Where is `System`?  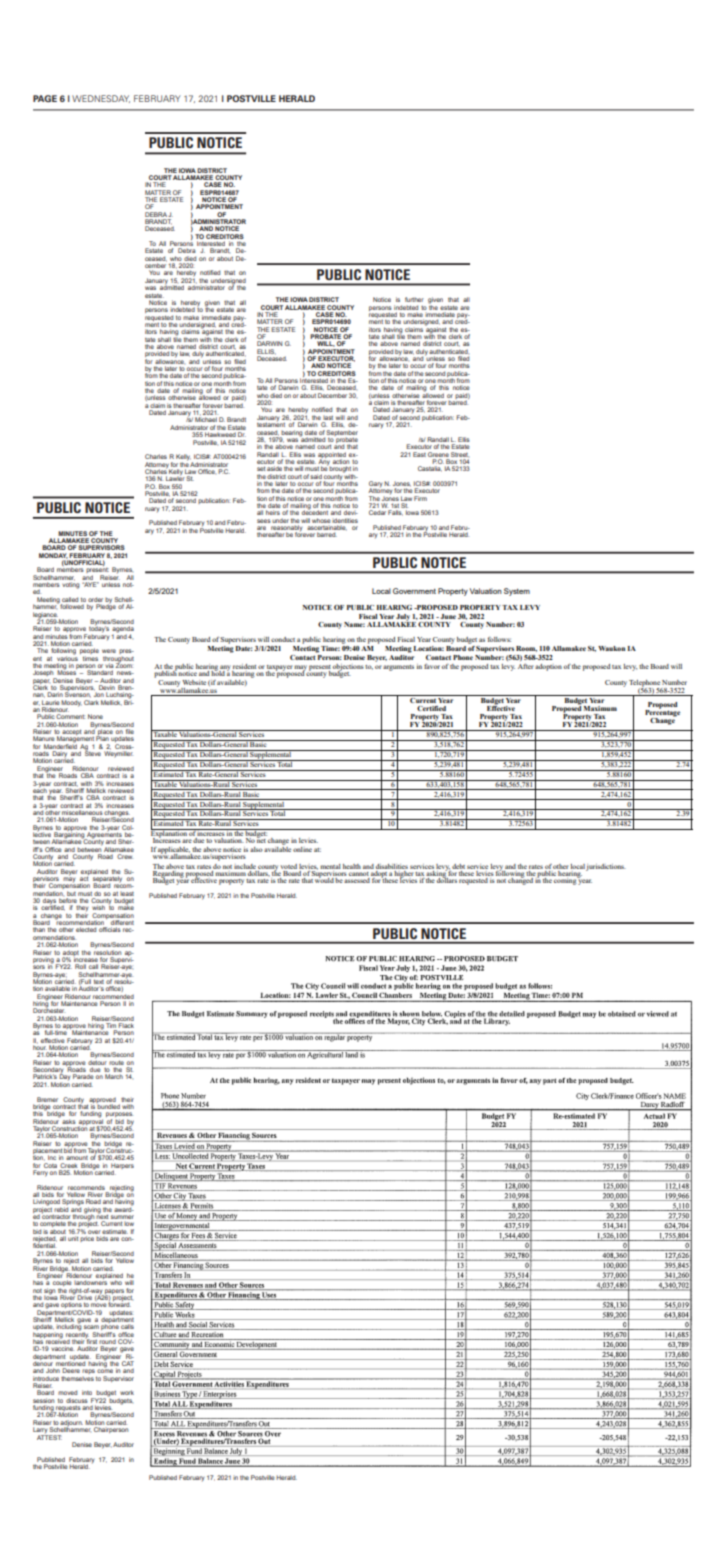
System is located at coordinates (517, 592).
